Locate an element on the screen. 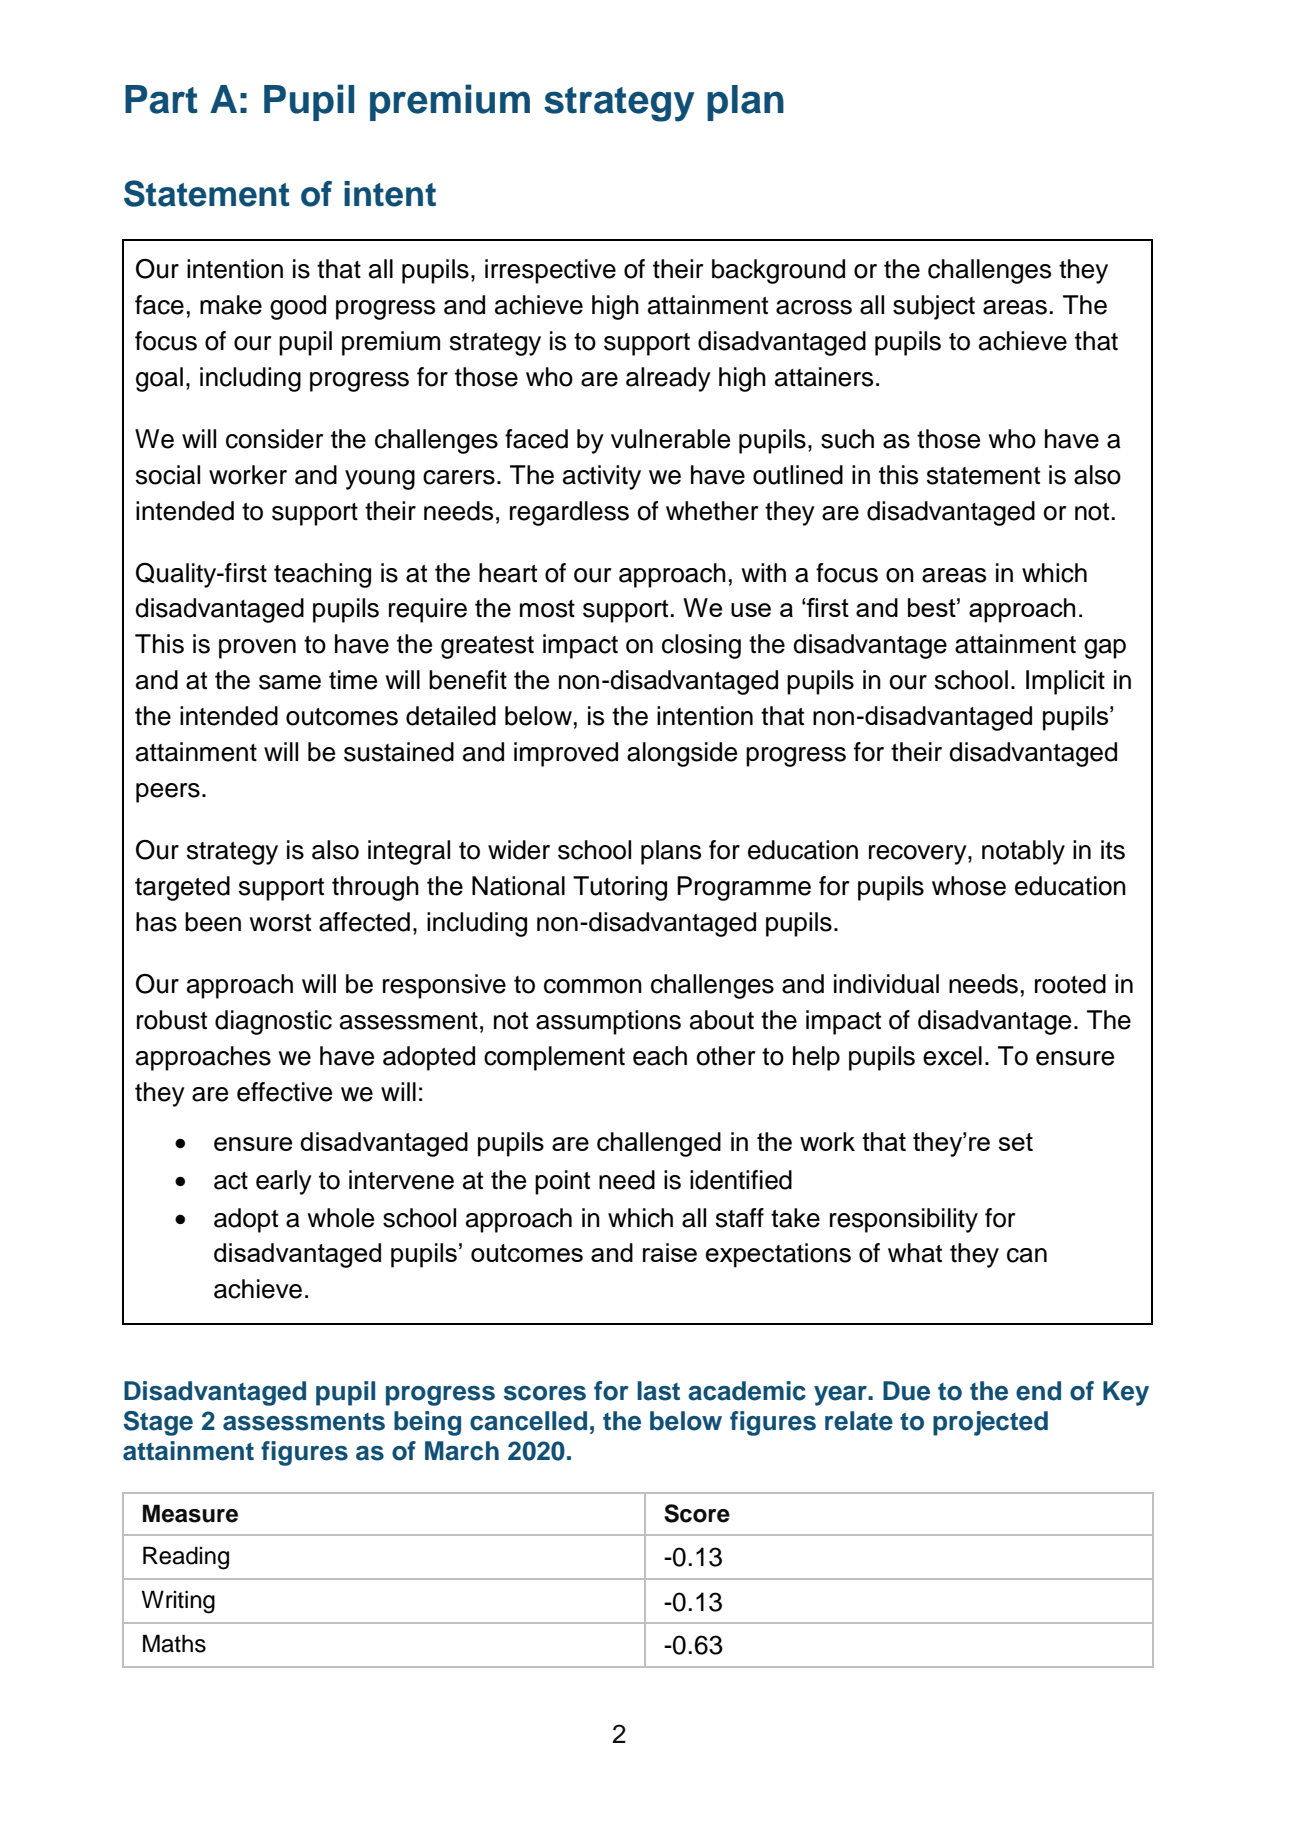 This screenshot has width=1291, height=1826. irrespective is located at coordinates (550, 271).
